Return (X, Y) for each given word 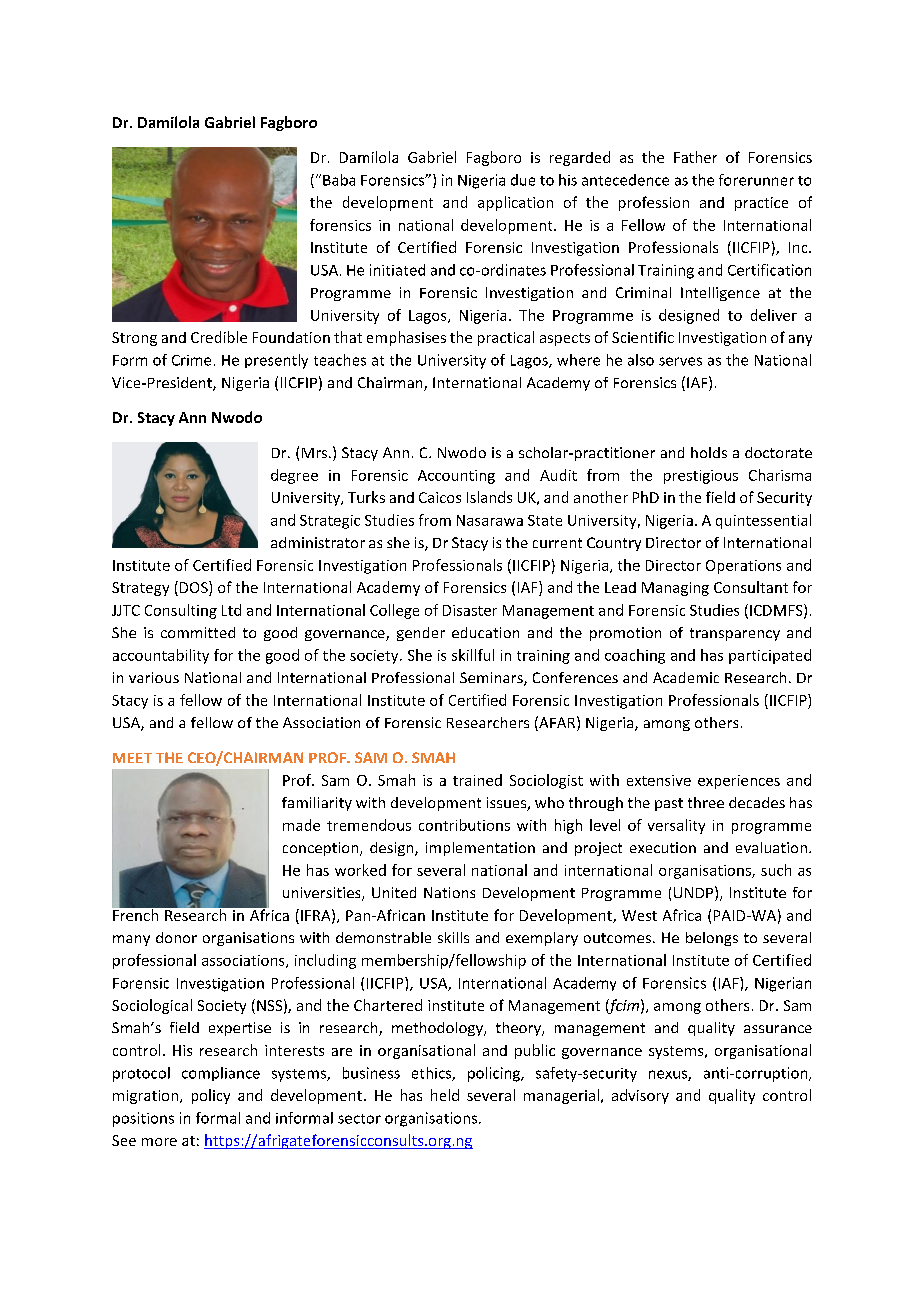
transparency (735, 634)
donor (176, 937)
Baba (339, 180)
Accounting (456, 477)
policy (211, 1096)
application (515, 203)
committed (198, 632)
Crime (191, 360)
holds (709, 452)
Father (695, 157)
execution (663, 847)
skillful (473, 655)
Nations (449, 892)
